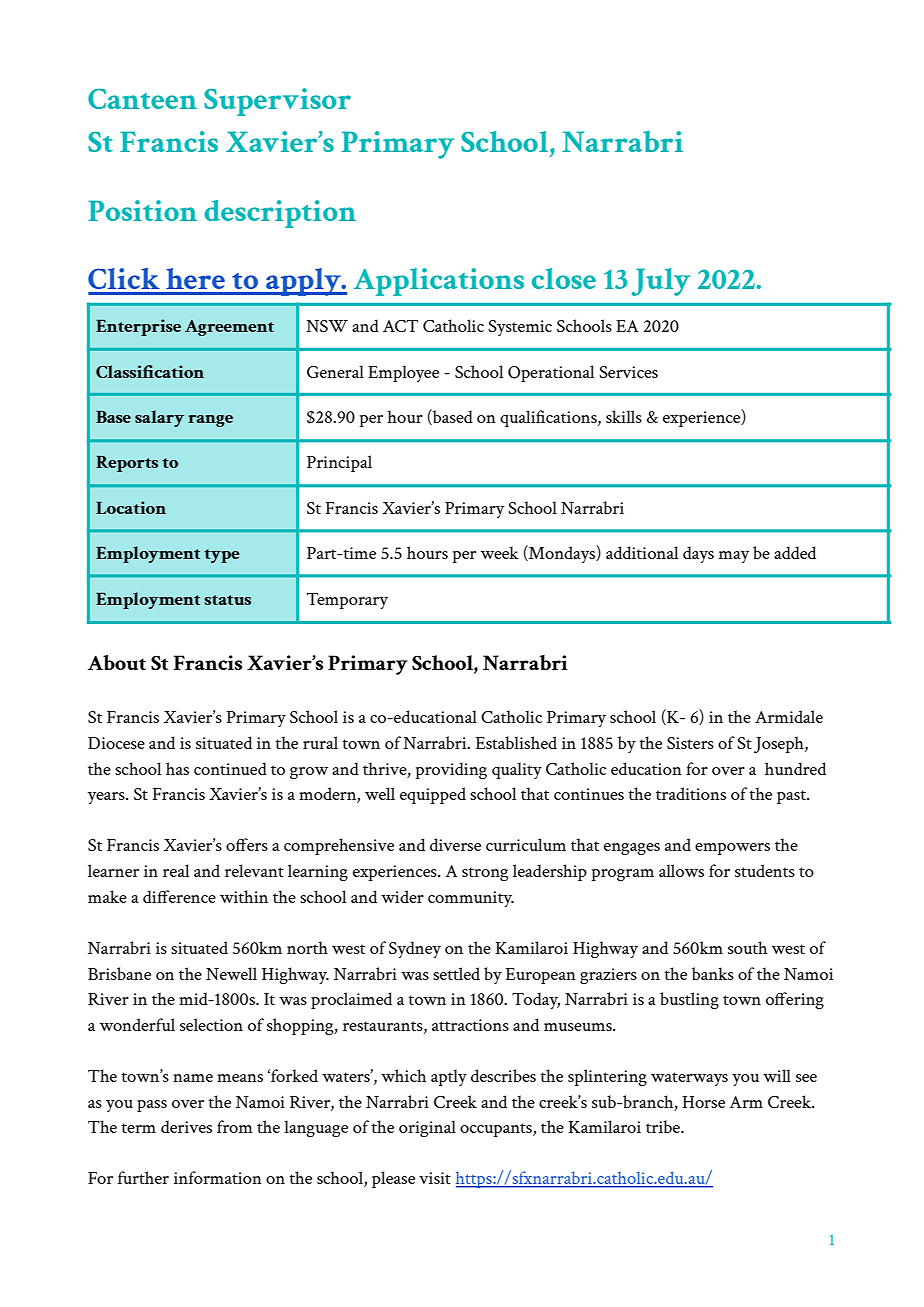 This document has width=924, height=1307. I want to click on Supervisor, so click(277, 102).
